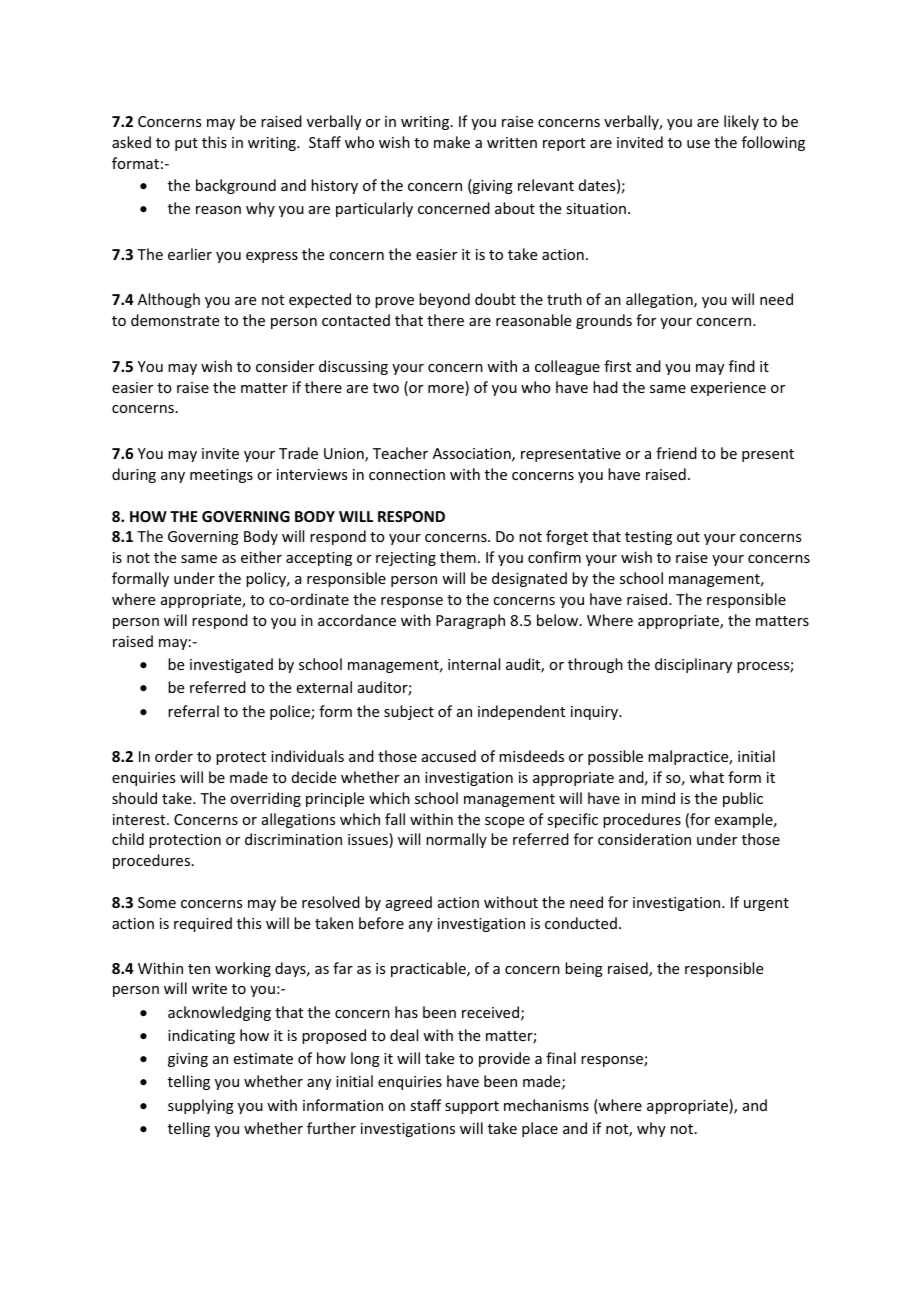 The height and width of the document is (1308, 924). What do you see at coordinates (452, 142) in the document?
I see `make` at bounding box center [452, 142].
